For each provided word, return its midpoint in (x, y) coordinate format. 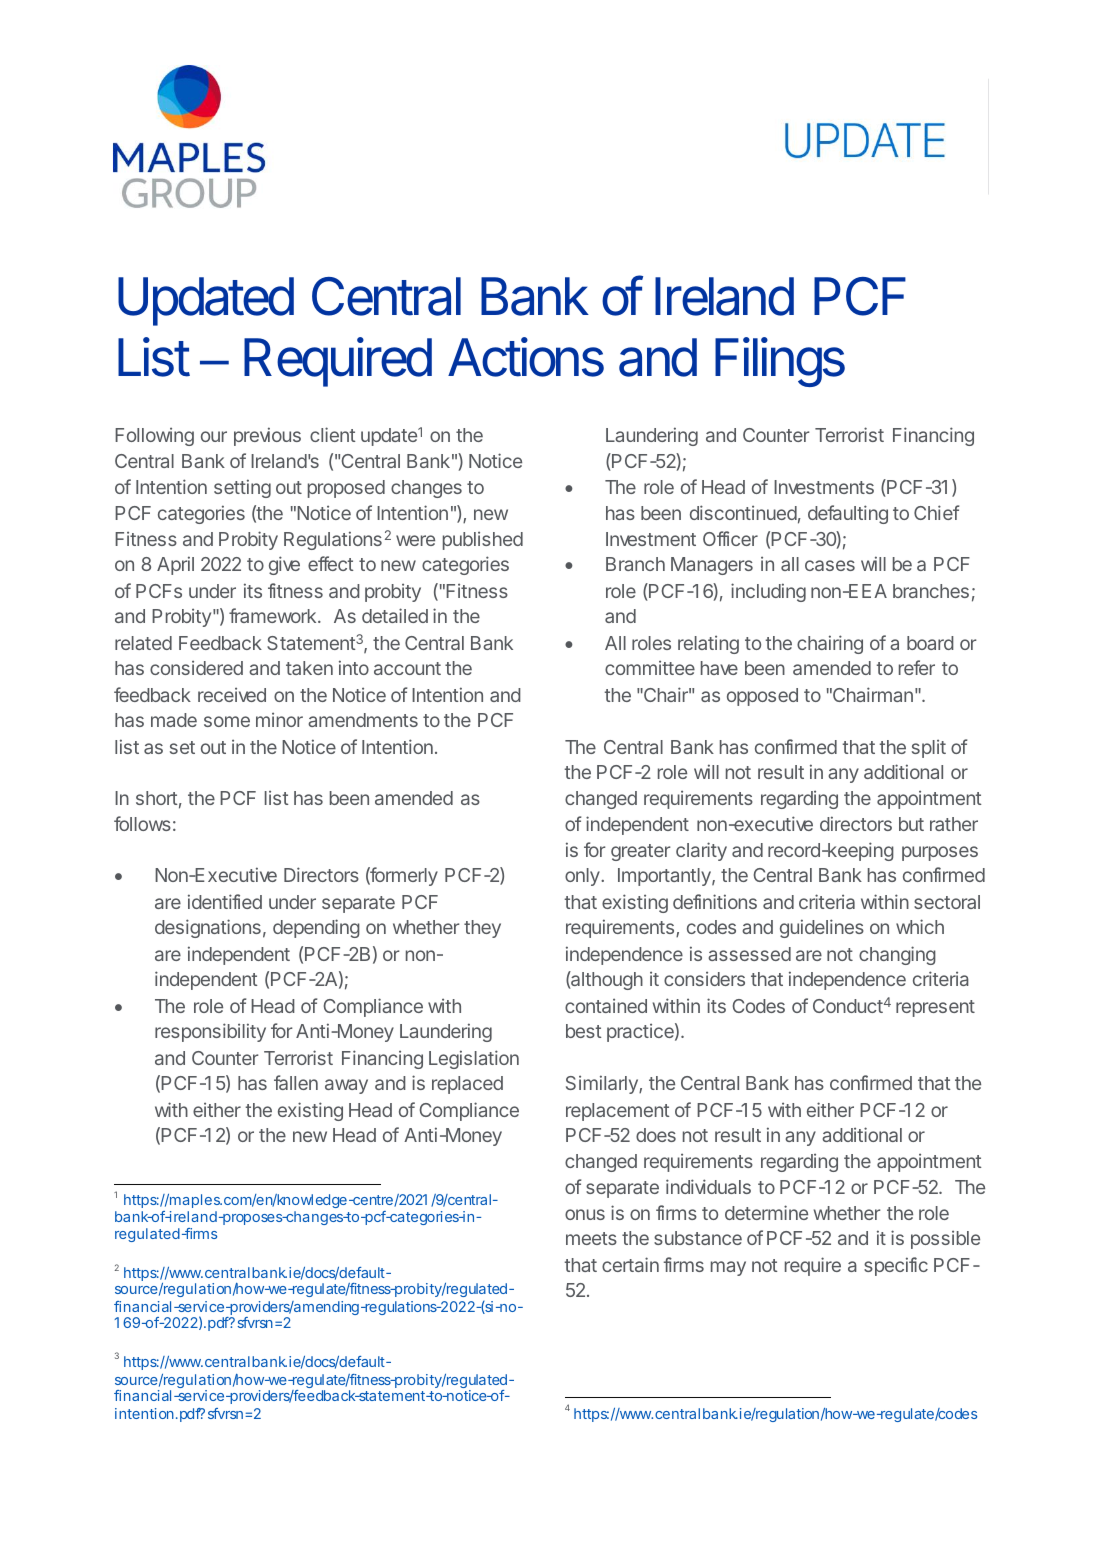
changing (897, 955)
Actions (526, 357)
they (482, 929)
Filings (780, 362)
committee (650, 667)
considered (196, 667)
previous (267, 436)
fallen (296, 1082)
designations (208, 928)
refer (917, 667)
